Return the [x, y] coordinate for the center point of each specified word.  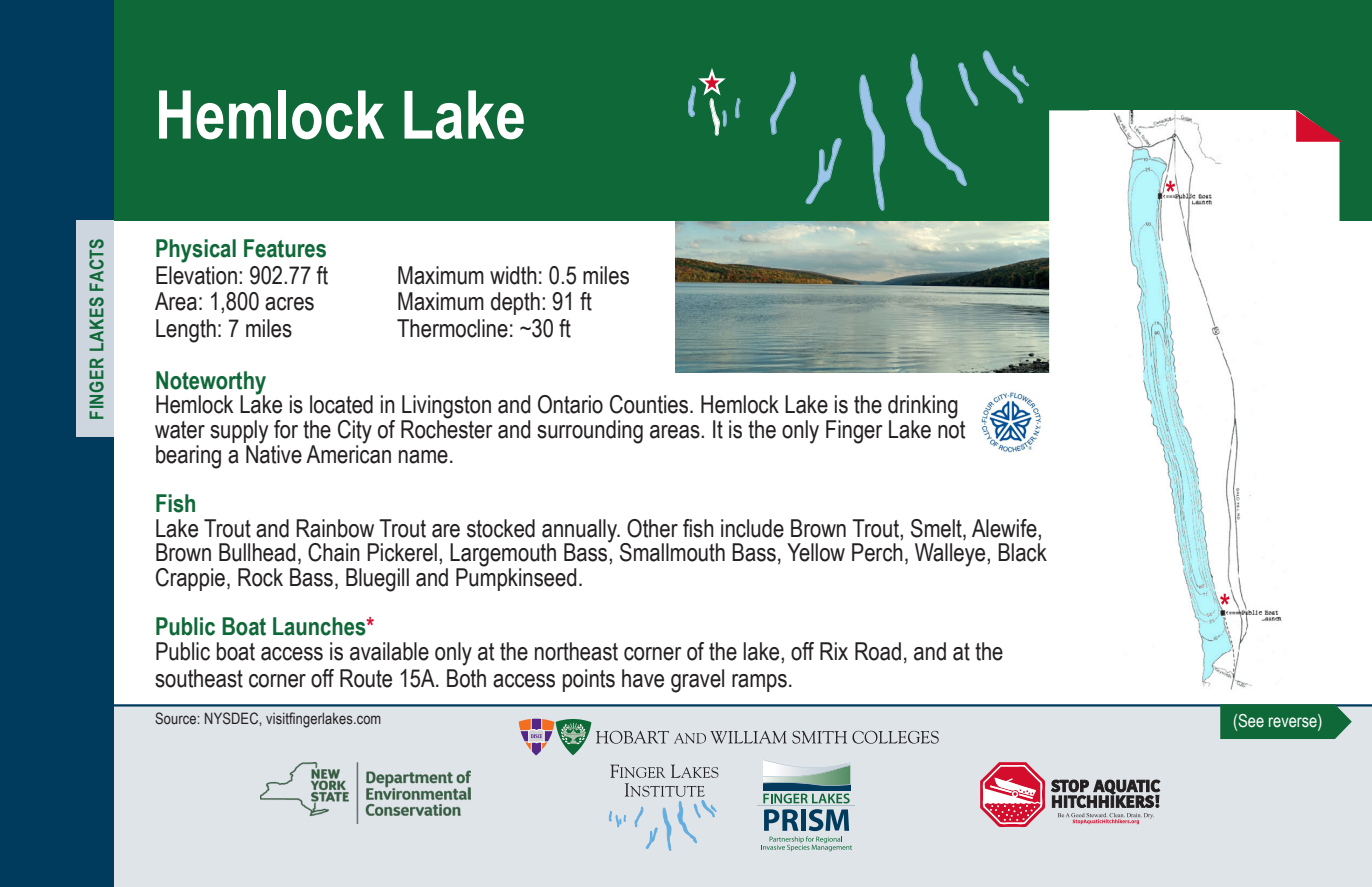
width [513, 275]
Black [1022, 552]
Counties [650, 404]
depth [515, 303]
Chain [334, 552]
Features [285, 248]
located [341, 404]
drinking [923, 408]
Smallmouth [672, 552]
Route [366, 678]
